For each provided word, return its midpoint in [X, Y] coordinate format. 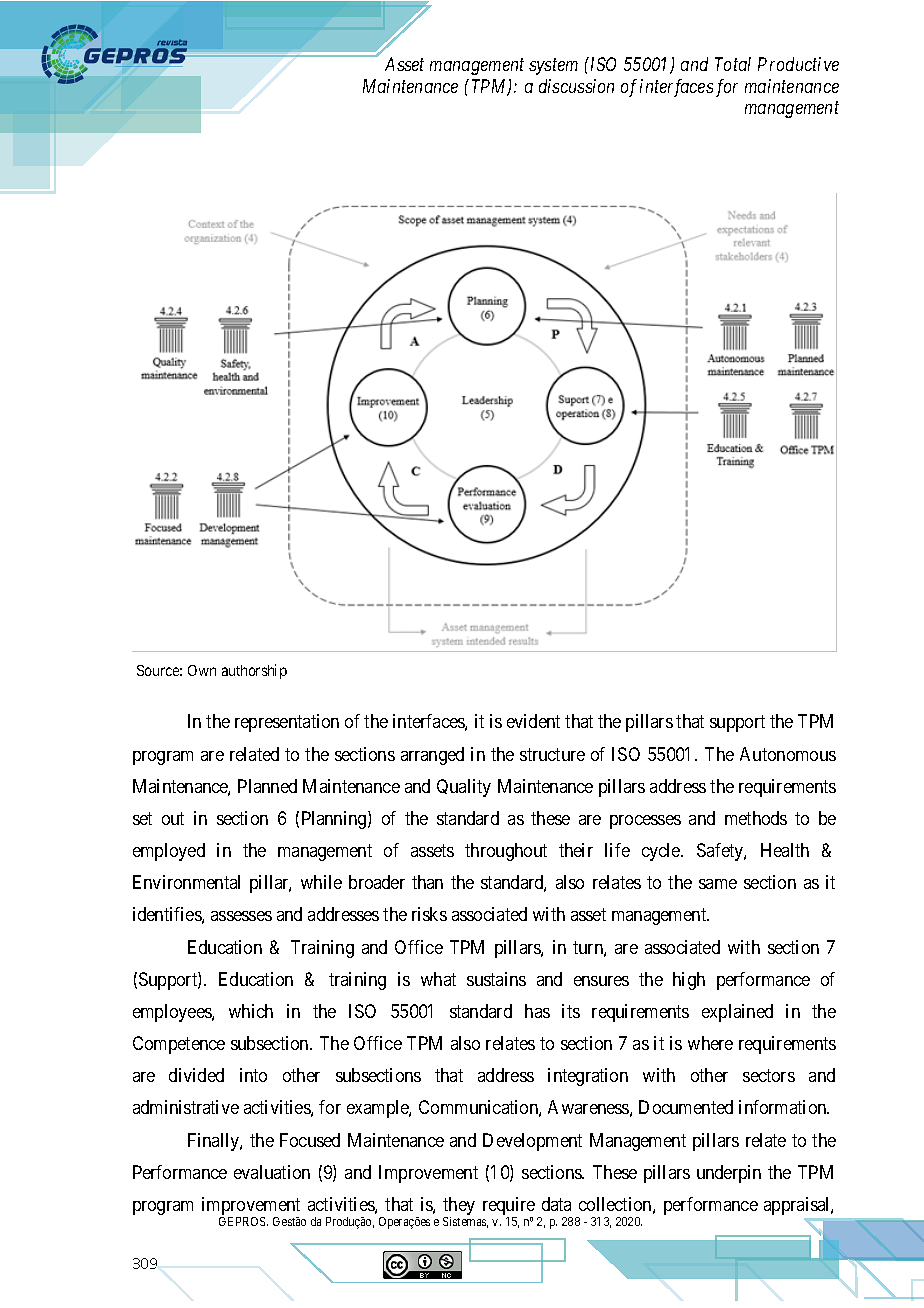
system [553, 67]
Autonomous [788, 754]
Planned [267, 786]
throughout [506, 852]
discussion [576, 86]
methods [756, 818]
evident [533, 721]
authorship [254, 671]
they [459, 1207]
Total [733, 64]
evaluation [272, 1172]
